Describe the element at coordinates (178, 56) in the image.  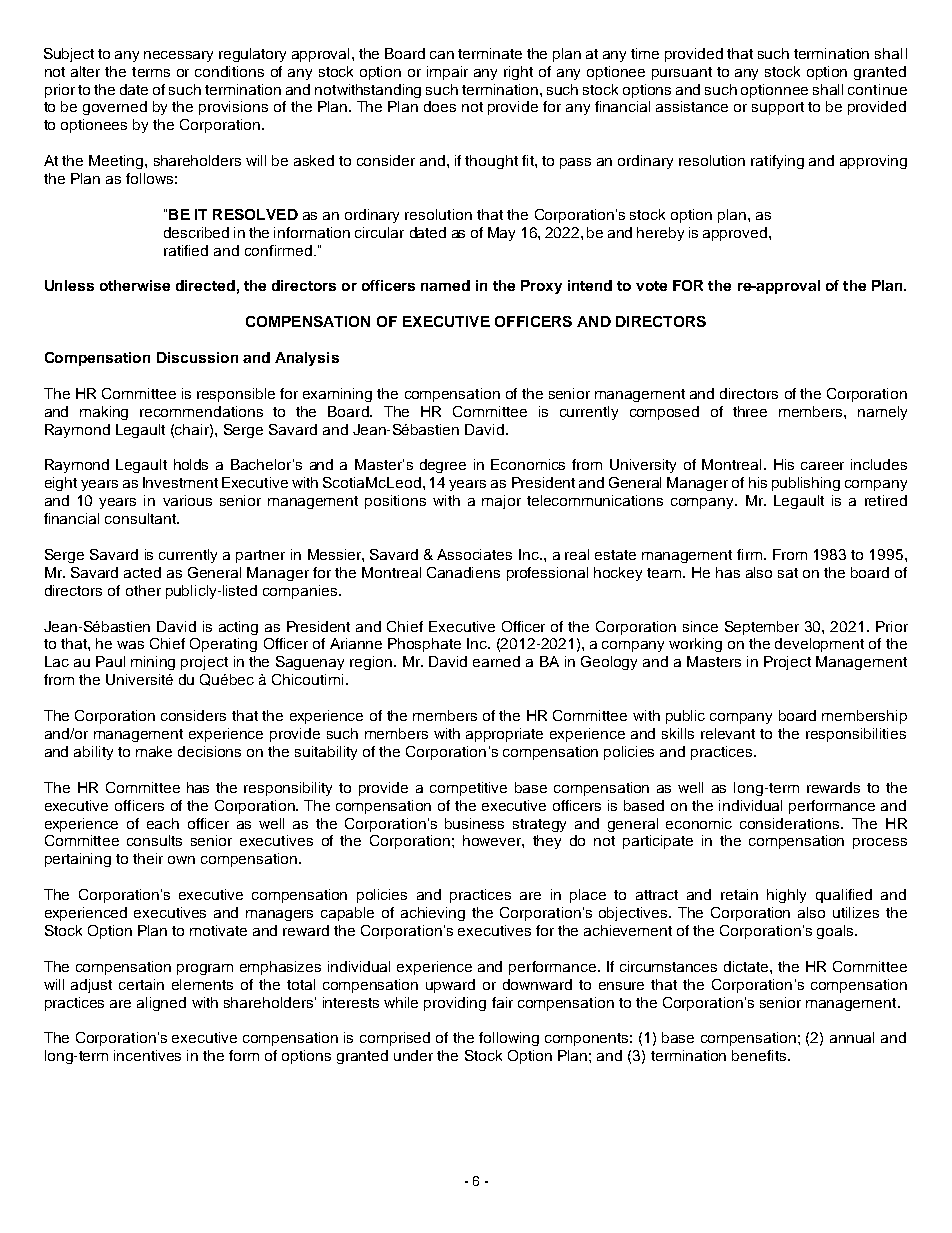
I see `necessary` at that location.
